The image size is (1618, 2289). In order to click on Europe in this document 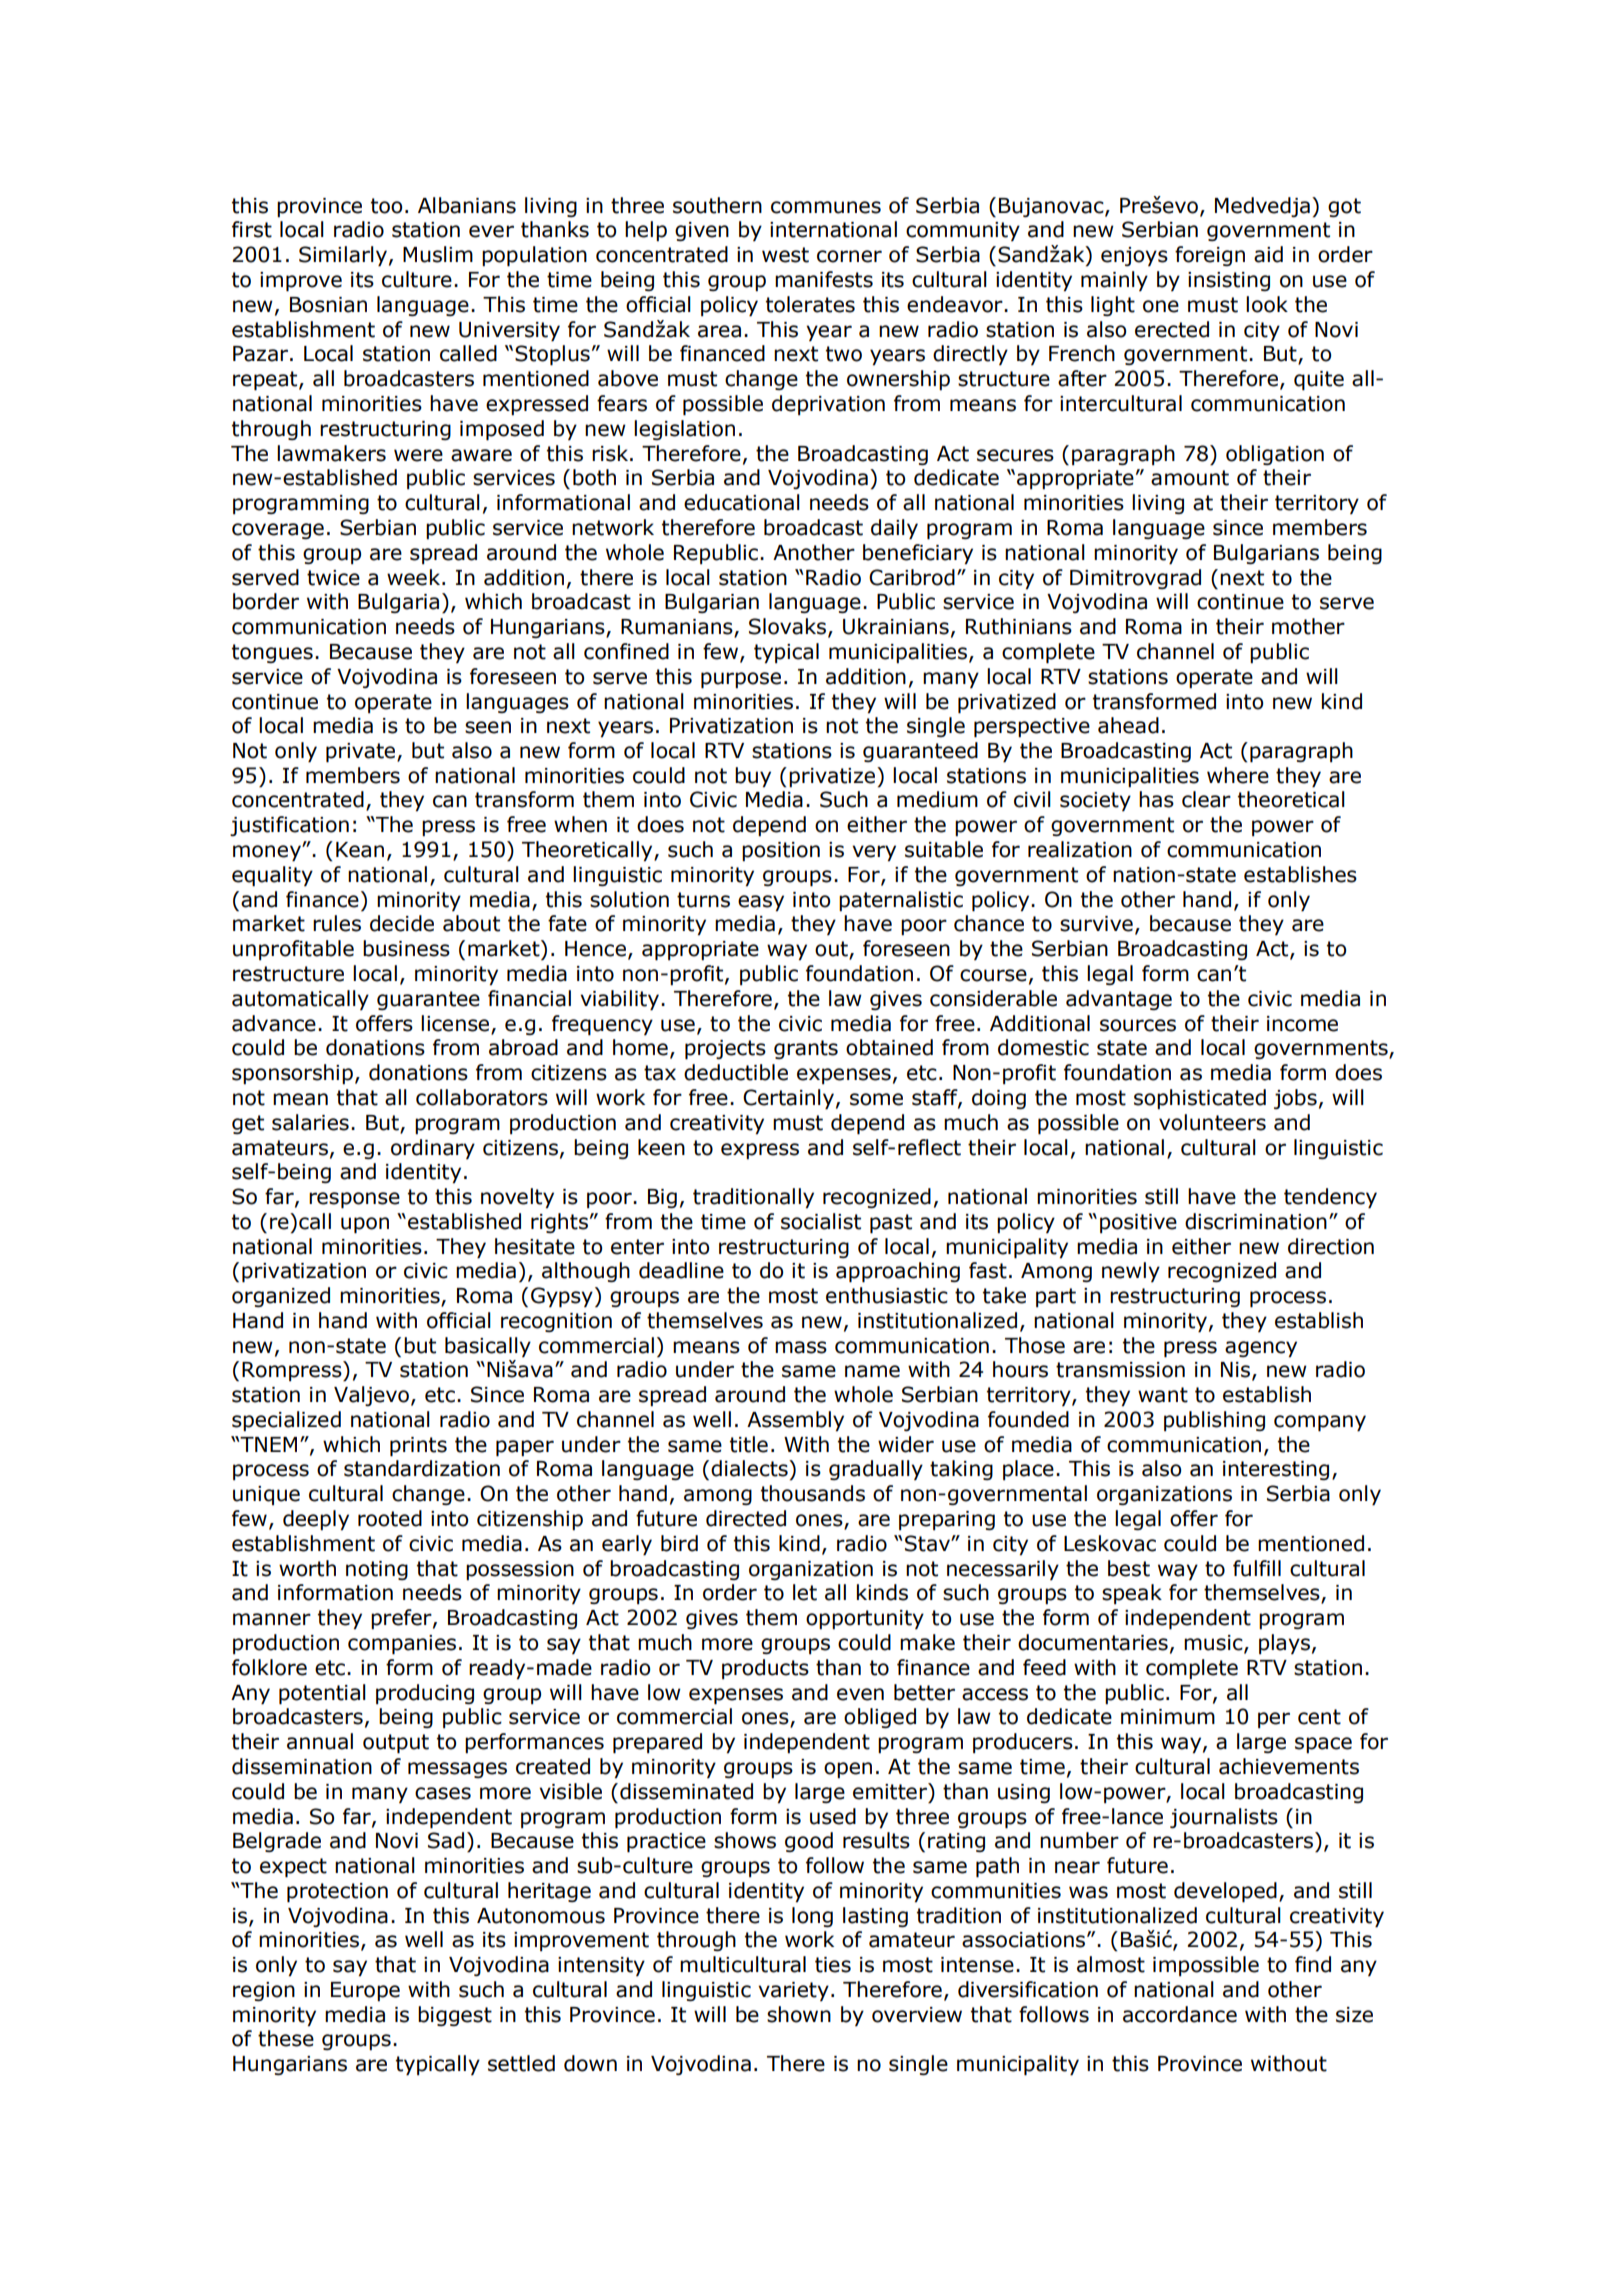, I will do `click(365, 1991)`.
